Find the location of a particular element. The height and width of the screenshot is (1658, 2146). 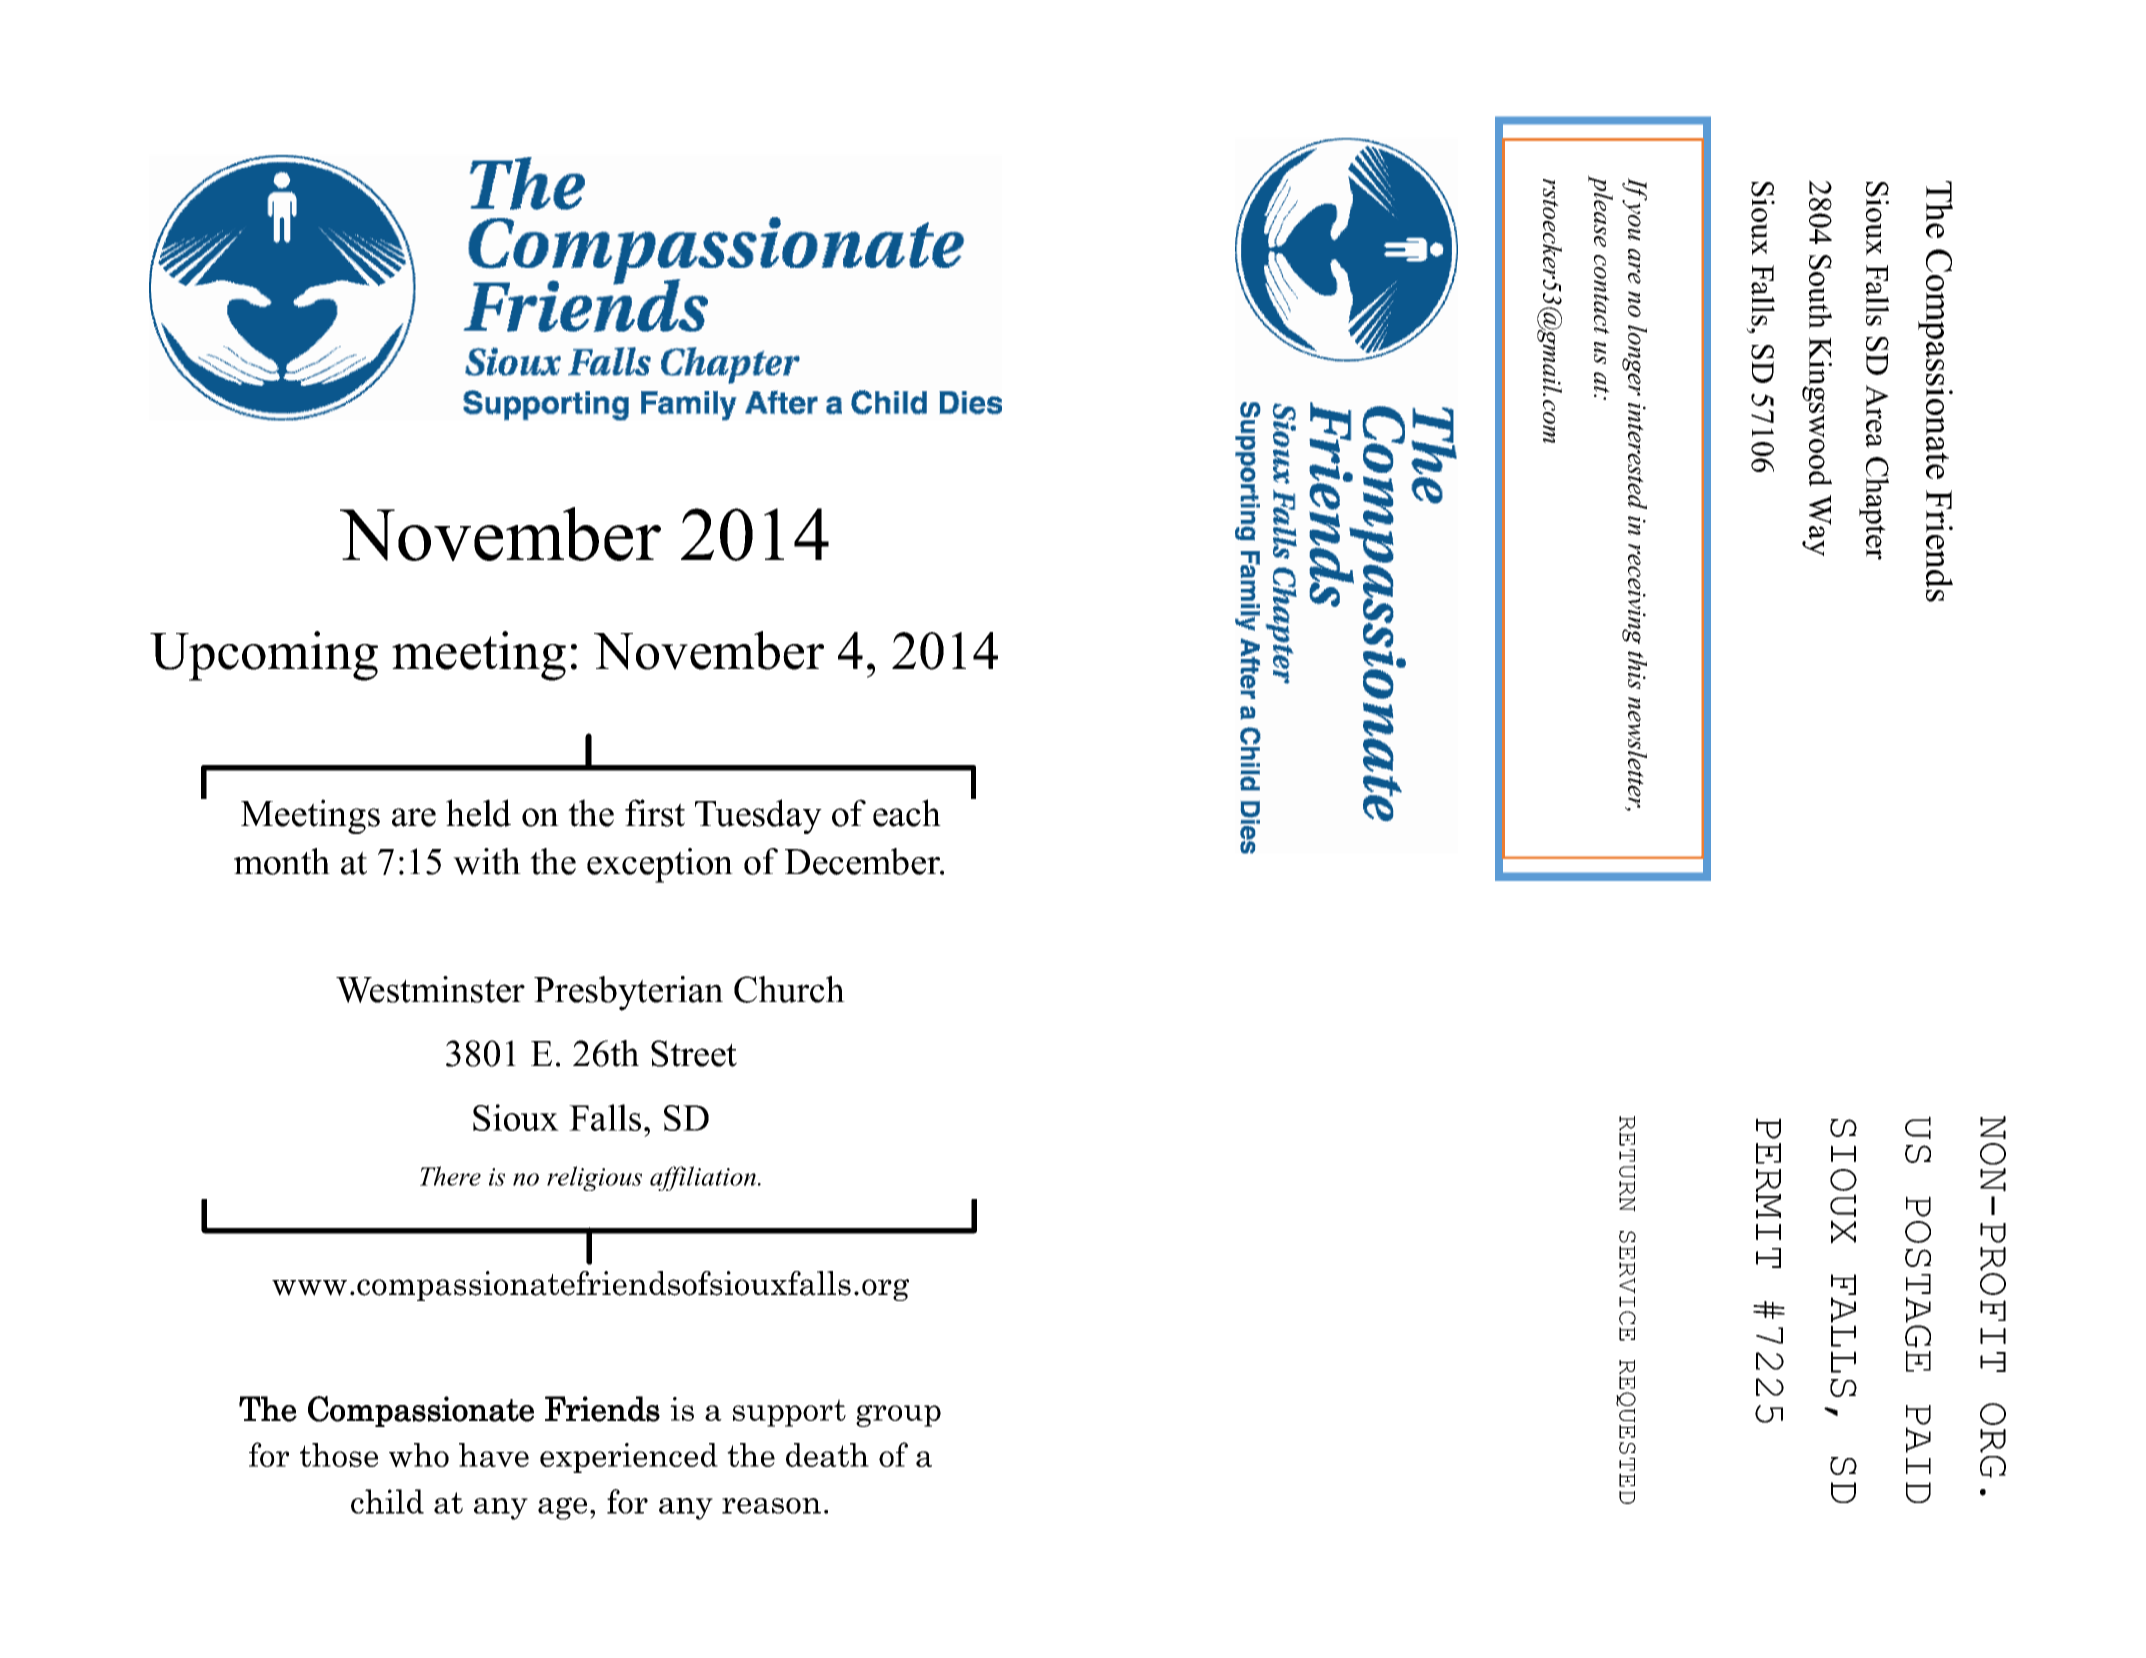

affiliation is located at coordinates (703, 1178).
